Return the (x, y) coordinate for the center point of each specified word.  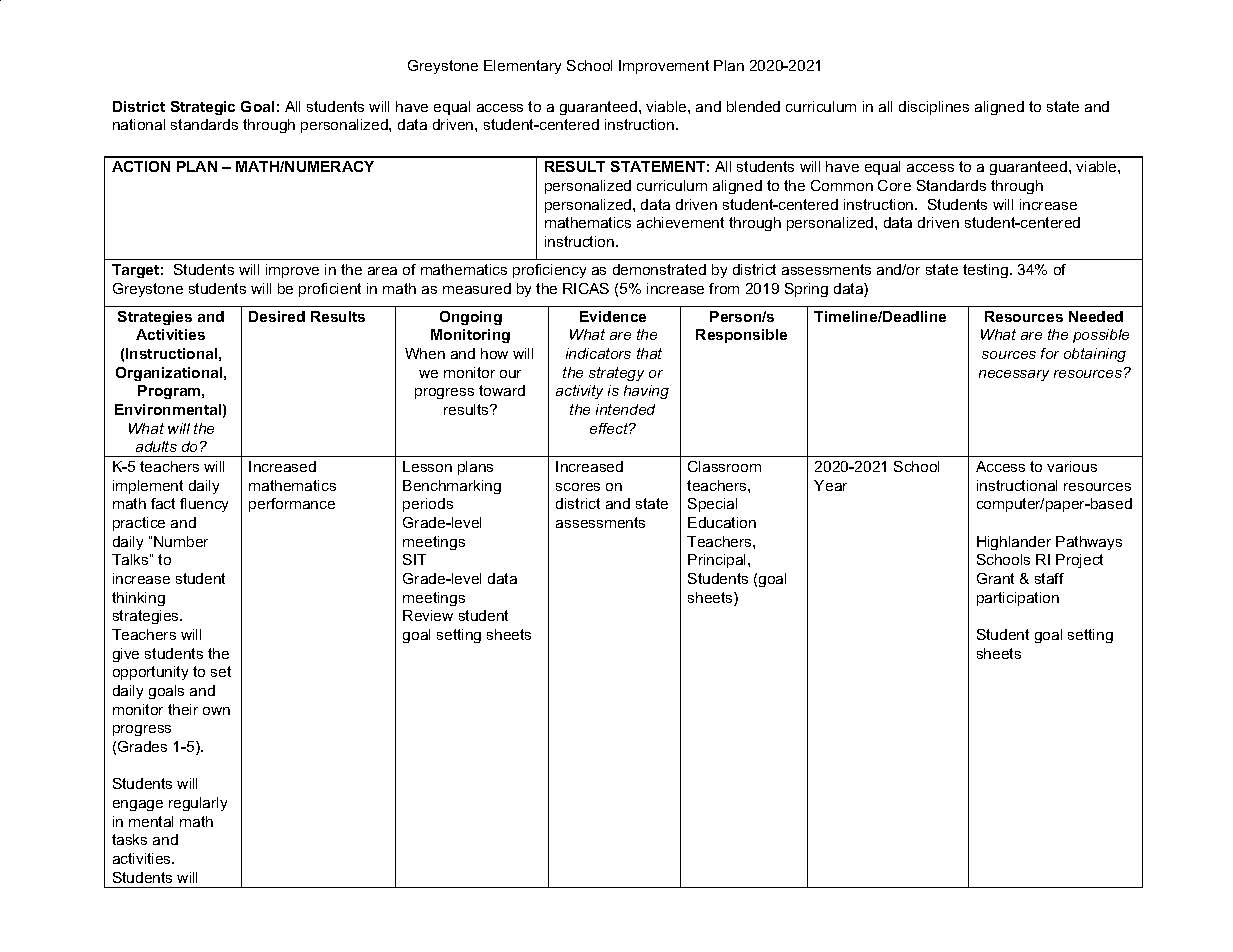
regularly (198, 804)
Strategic (203, 108)
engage (138, 805)
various (1072, 466)
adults (156, 446)
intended (625, 409)
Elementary (522, 67)
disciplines (934, 108)
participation (1018, 599)
